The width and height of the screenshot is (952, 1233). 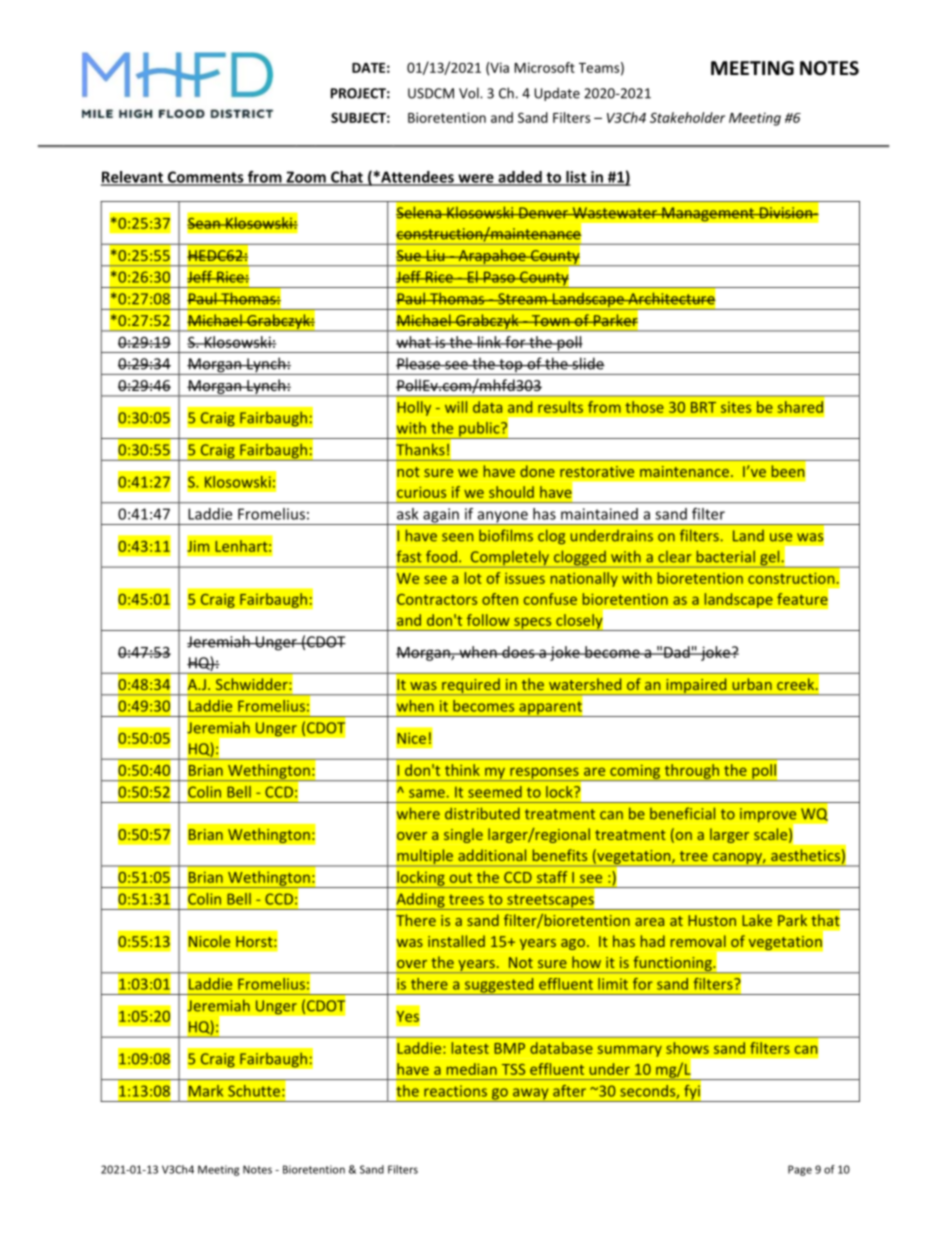 What do you see at coordinates (488, 620) in the screenshot?
I see `follow` at bounding box center [488, 620].
